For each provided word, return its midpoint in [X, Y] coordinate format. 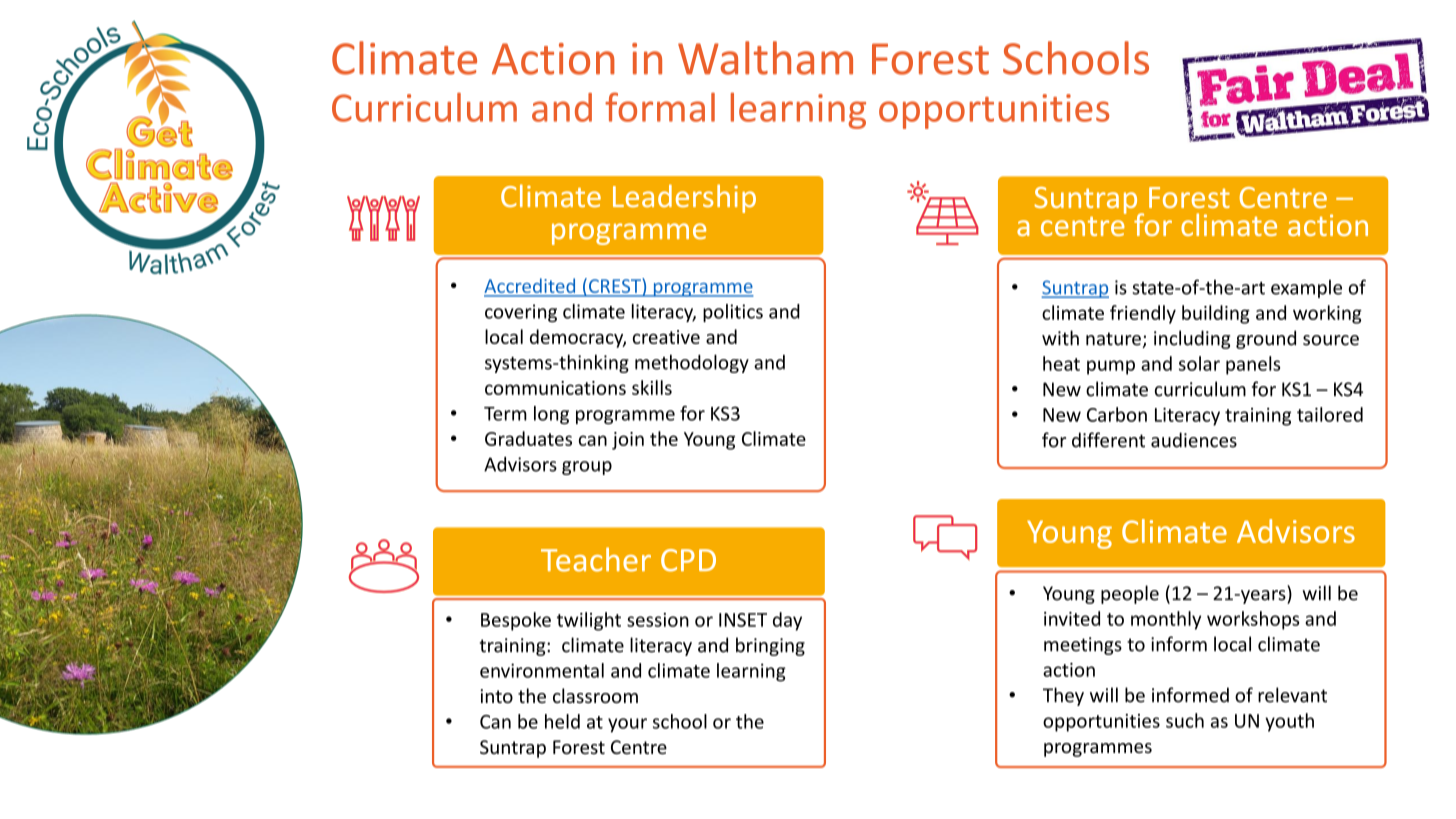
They [1063, 696]
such [1185, 720]
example [1306, 289]
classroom [595, 695]
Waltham [765, 58]
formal [660, 107]
